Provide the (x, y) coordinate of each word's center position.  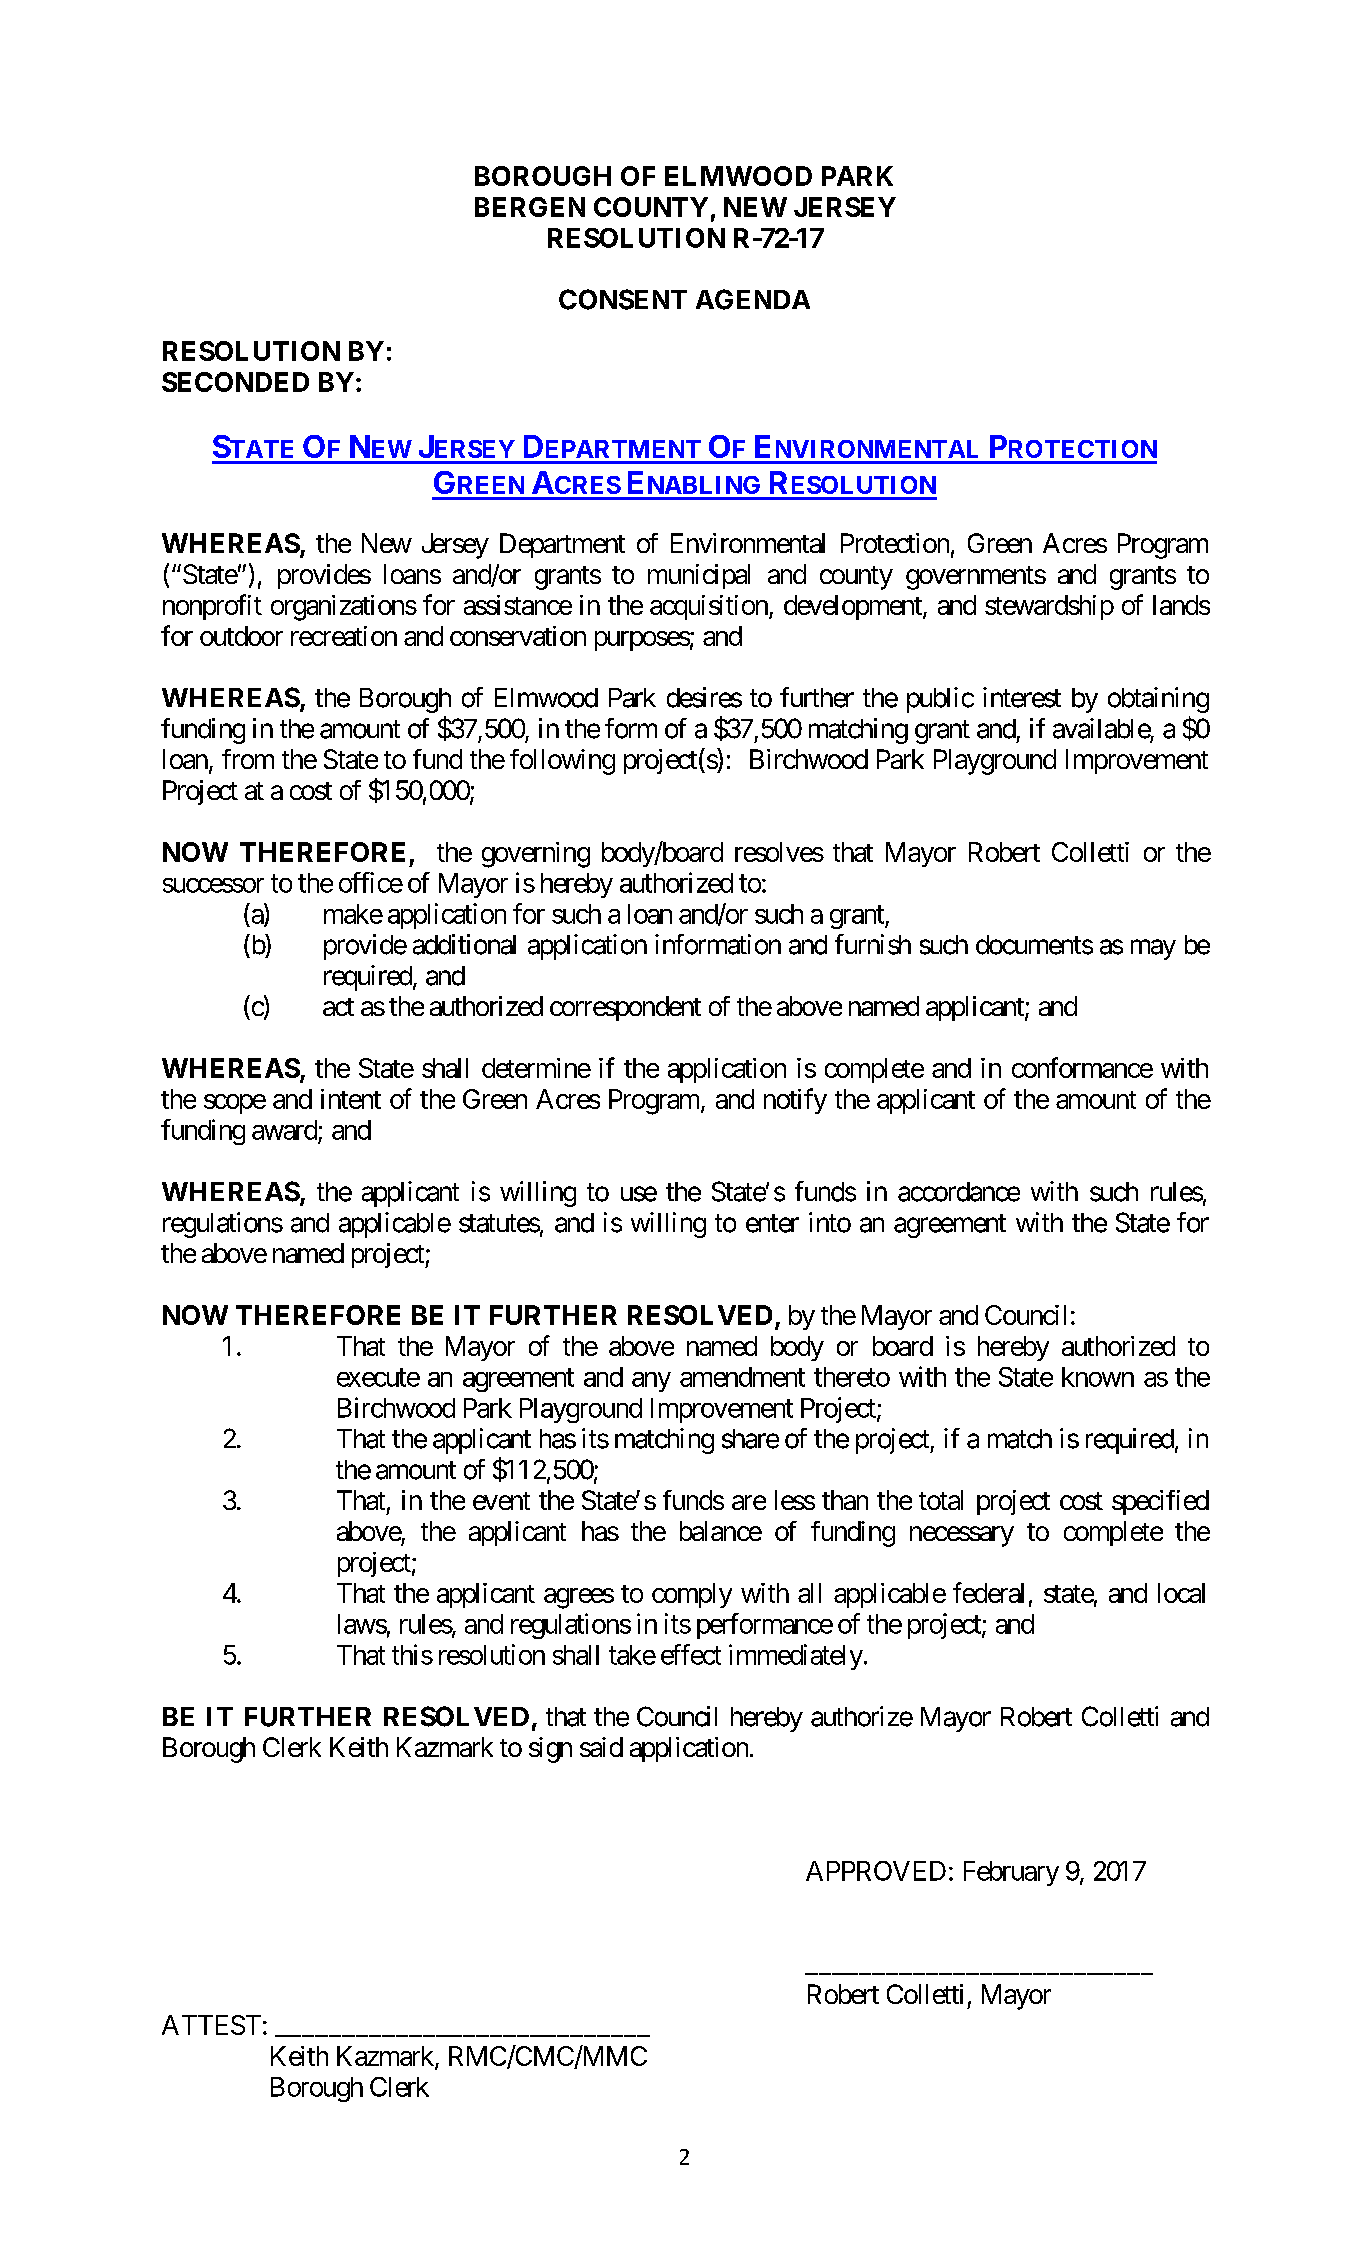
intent (351, 1099)
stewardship (1049, 607)
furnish (873, 944)
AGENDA (753, 299)
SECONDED (235, 382)
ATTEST (211, 2025)
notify (795, 1101)
